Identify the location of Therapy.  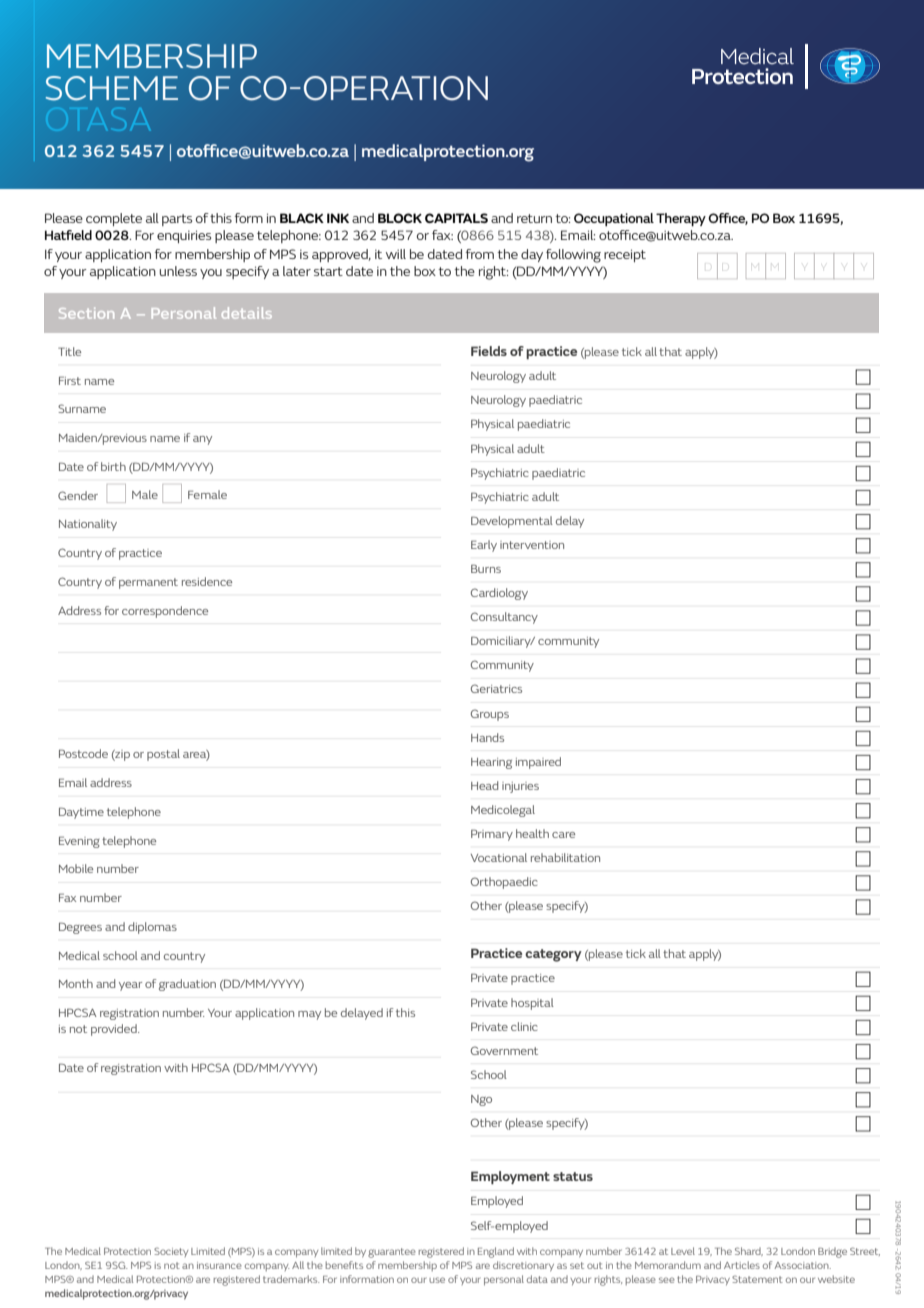
(681, 220).
